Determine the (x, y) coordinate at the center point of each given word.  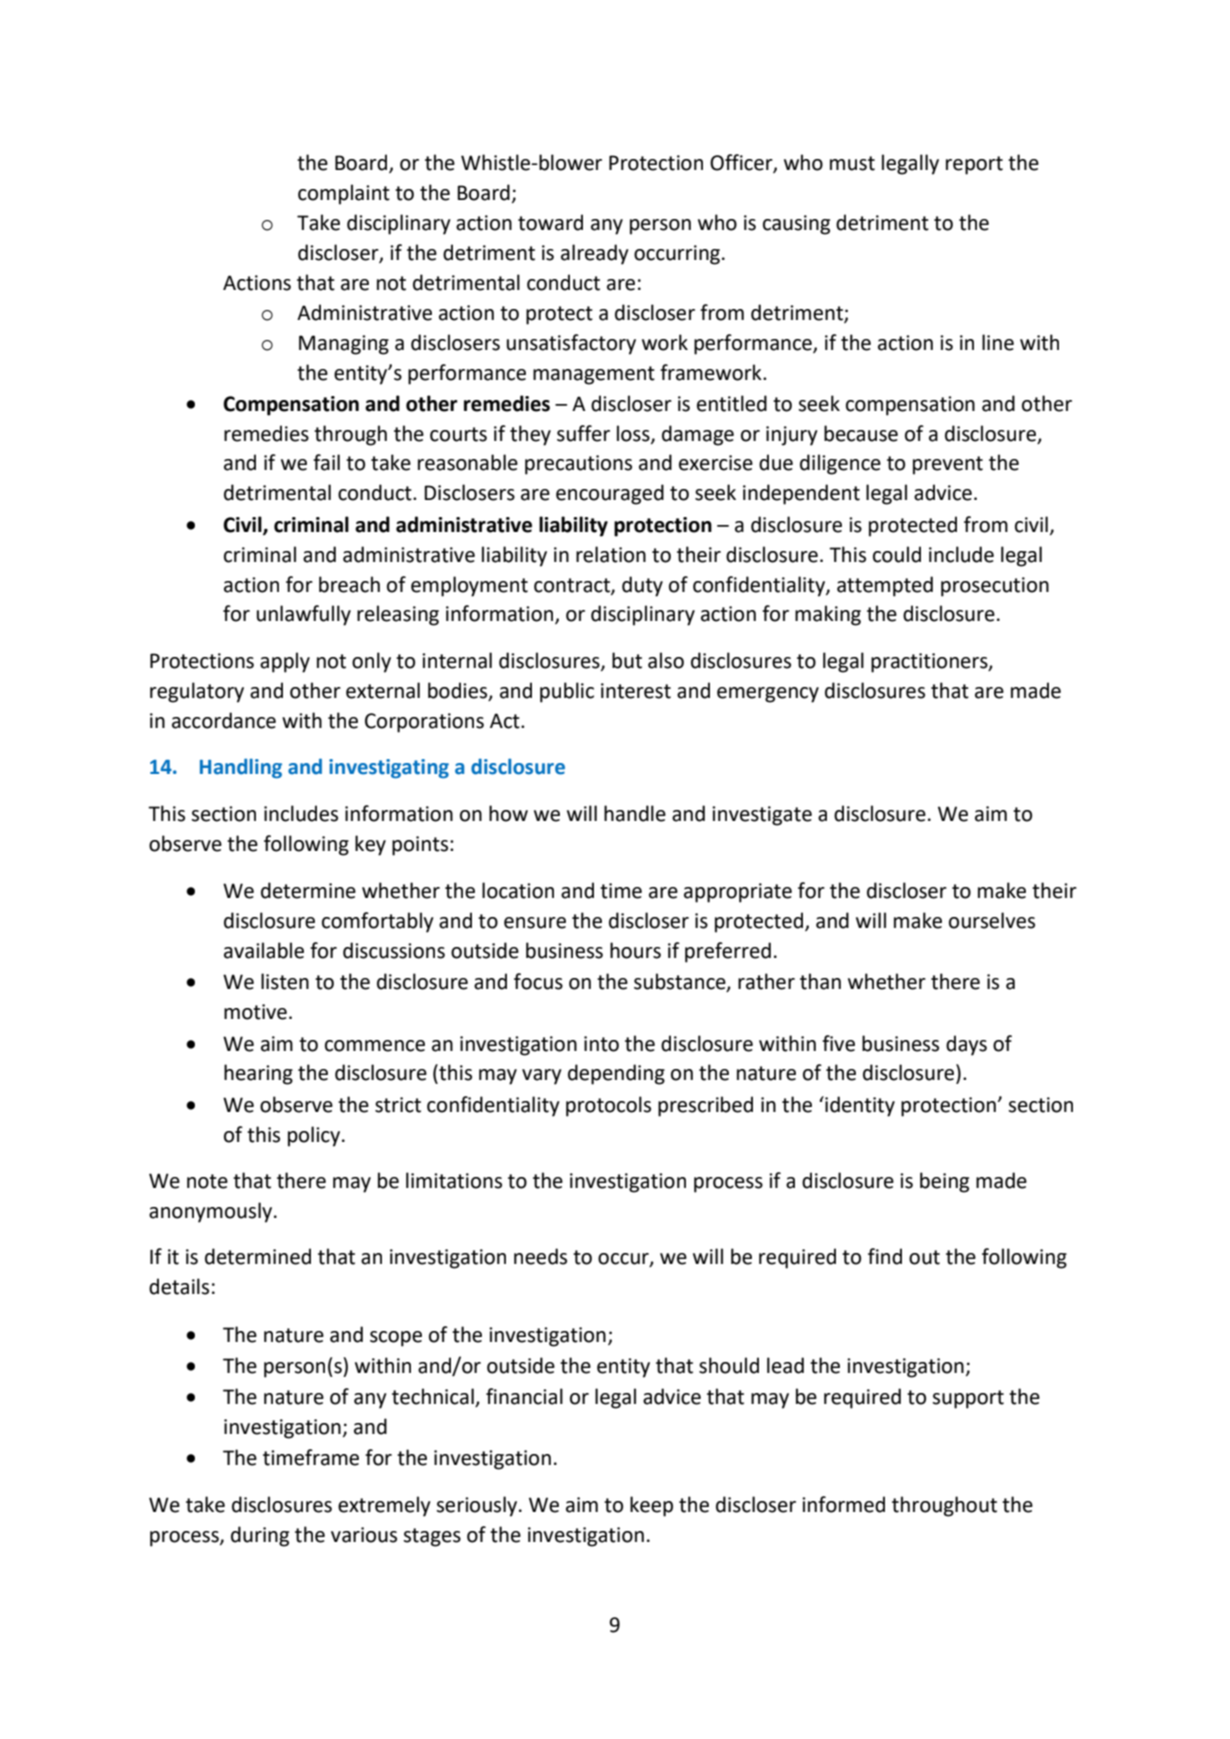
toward (550, 222)
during (260, 1536)
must (852, 163)
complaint (344, 194)
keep (651, 1506)
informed (843, 1504)
